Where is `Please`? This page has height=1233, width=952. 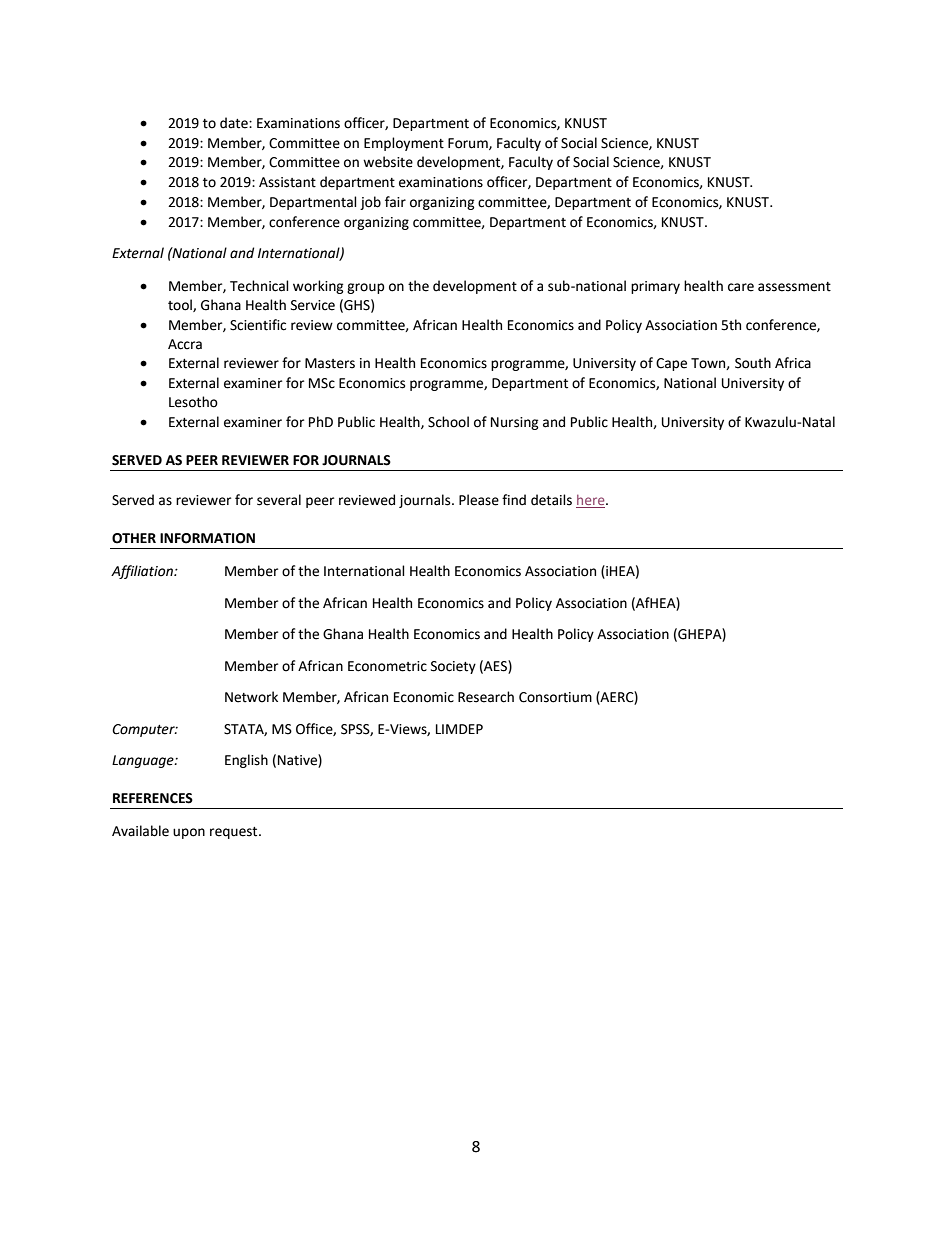 Please is located at coordinates (479, 500).
